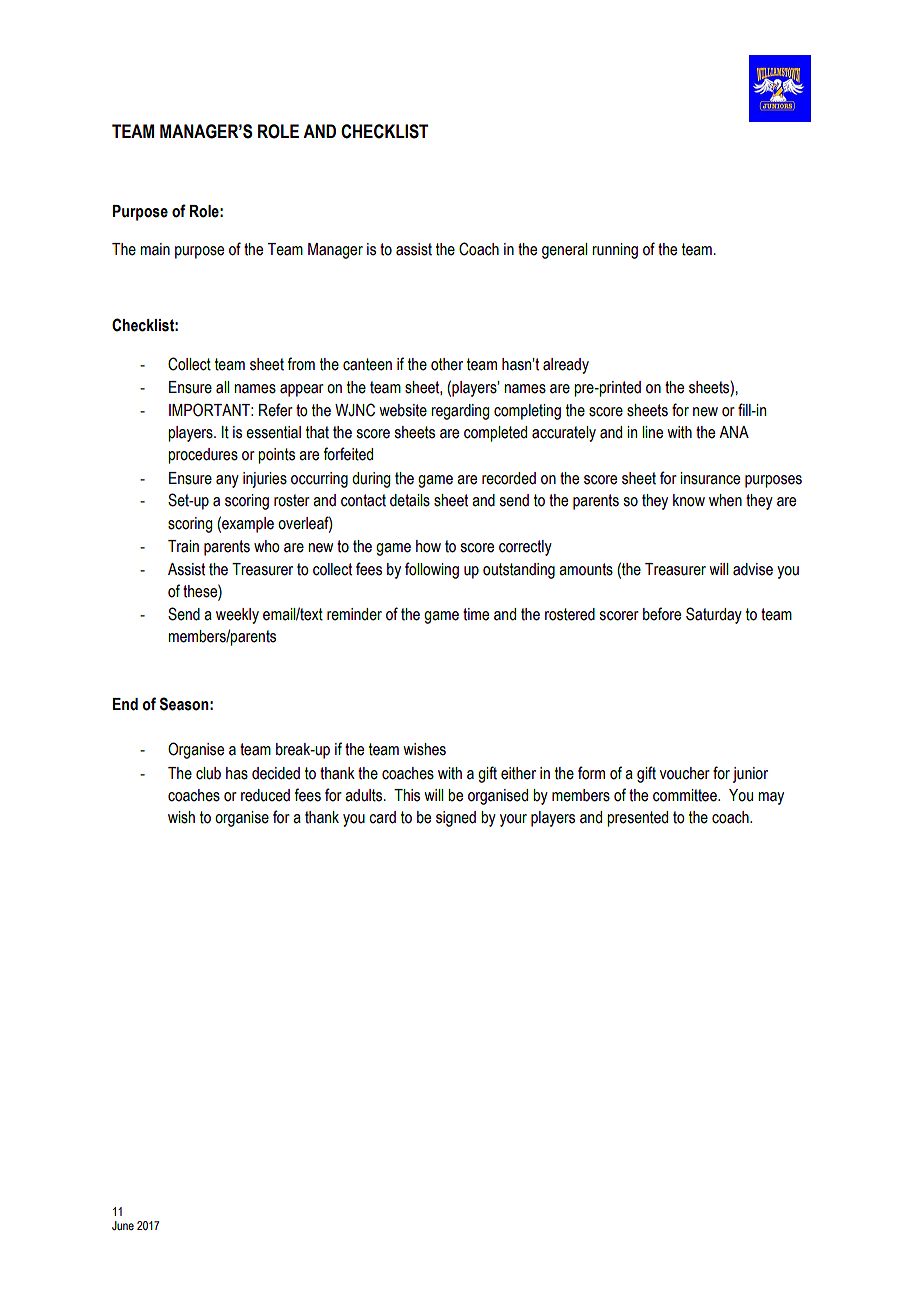 This screenshot has height=1308, width=924. What do you see at coordinates (615, 251) in the screenshot?
I see `running` at bounding box center [615, 251].
